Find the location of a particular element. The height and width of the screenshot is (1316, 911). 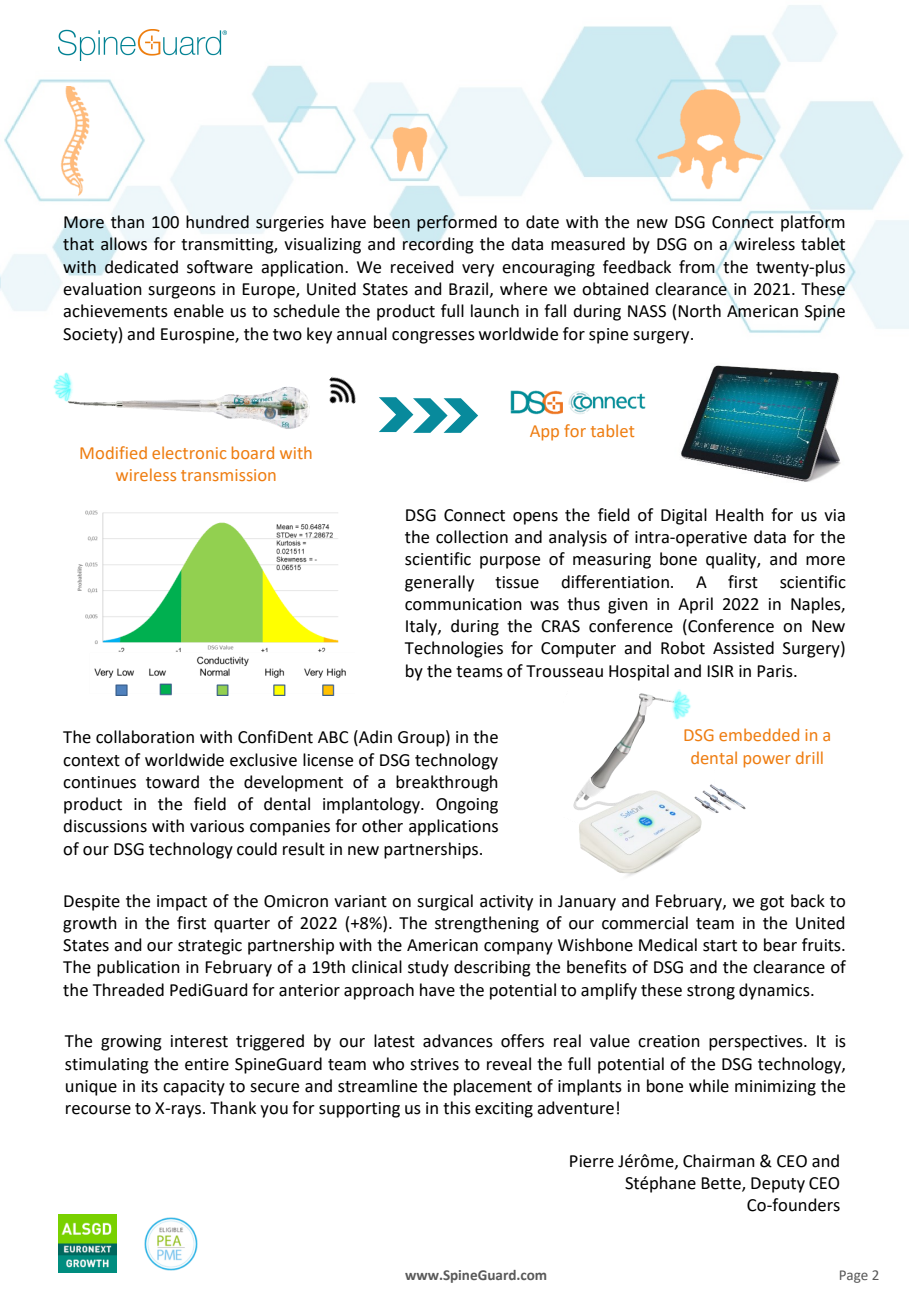

Deputy is located at coordinates (778, 1185).
